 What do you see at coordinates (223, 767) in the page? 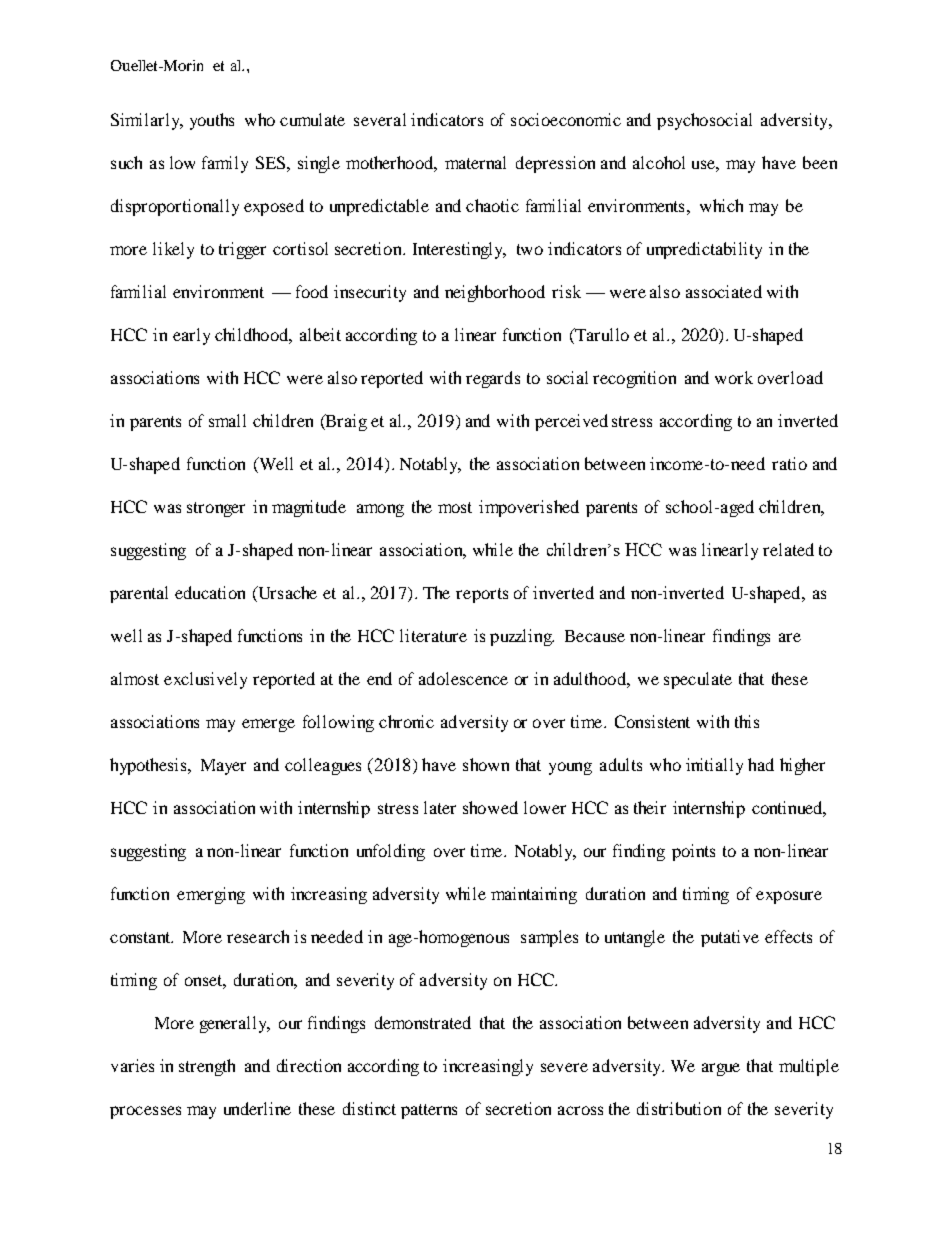
I see `Mayer` at bounding box center [223, 767].
